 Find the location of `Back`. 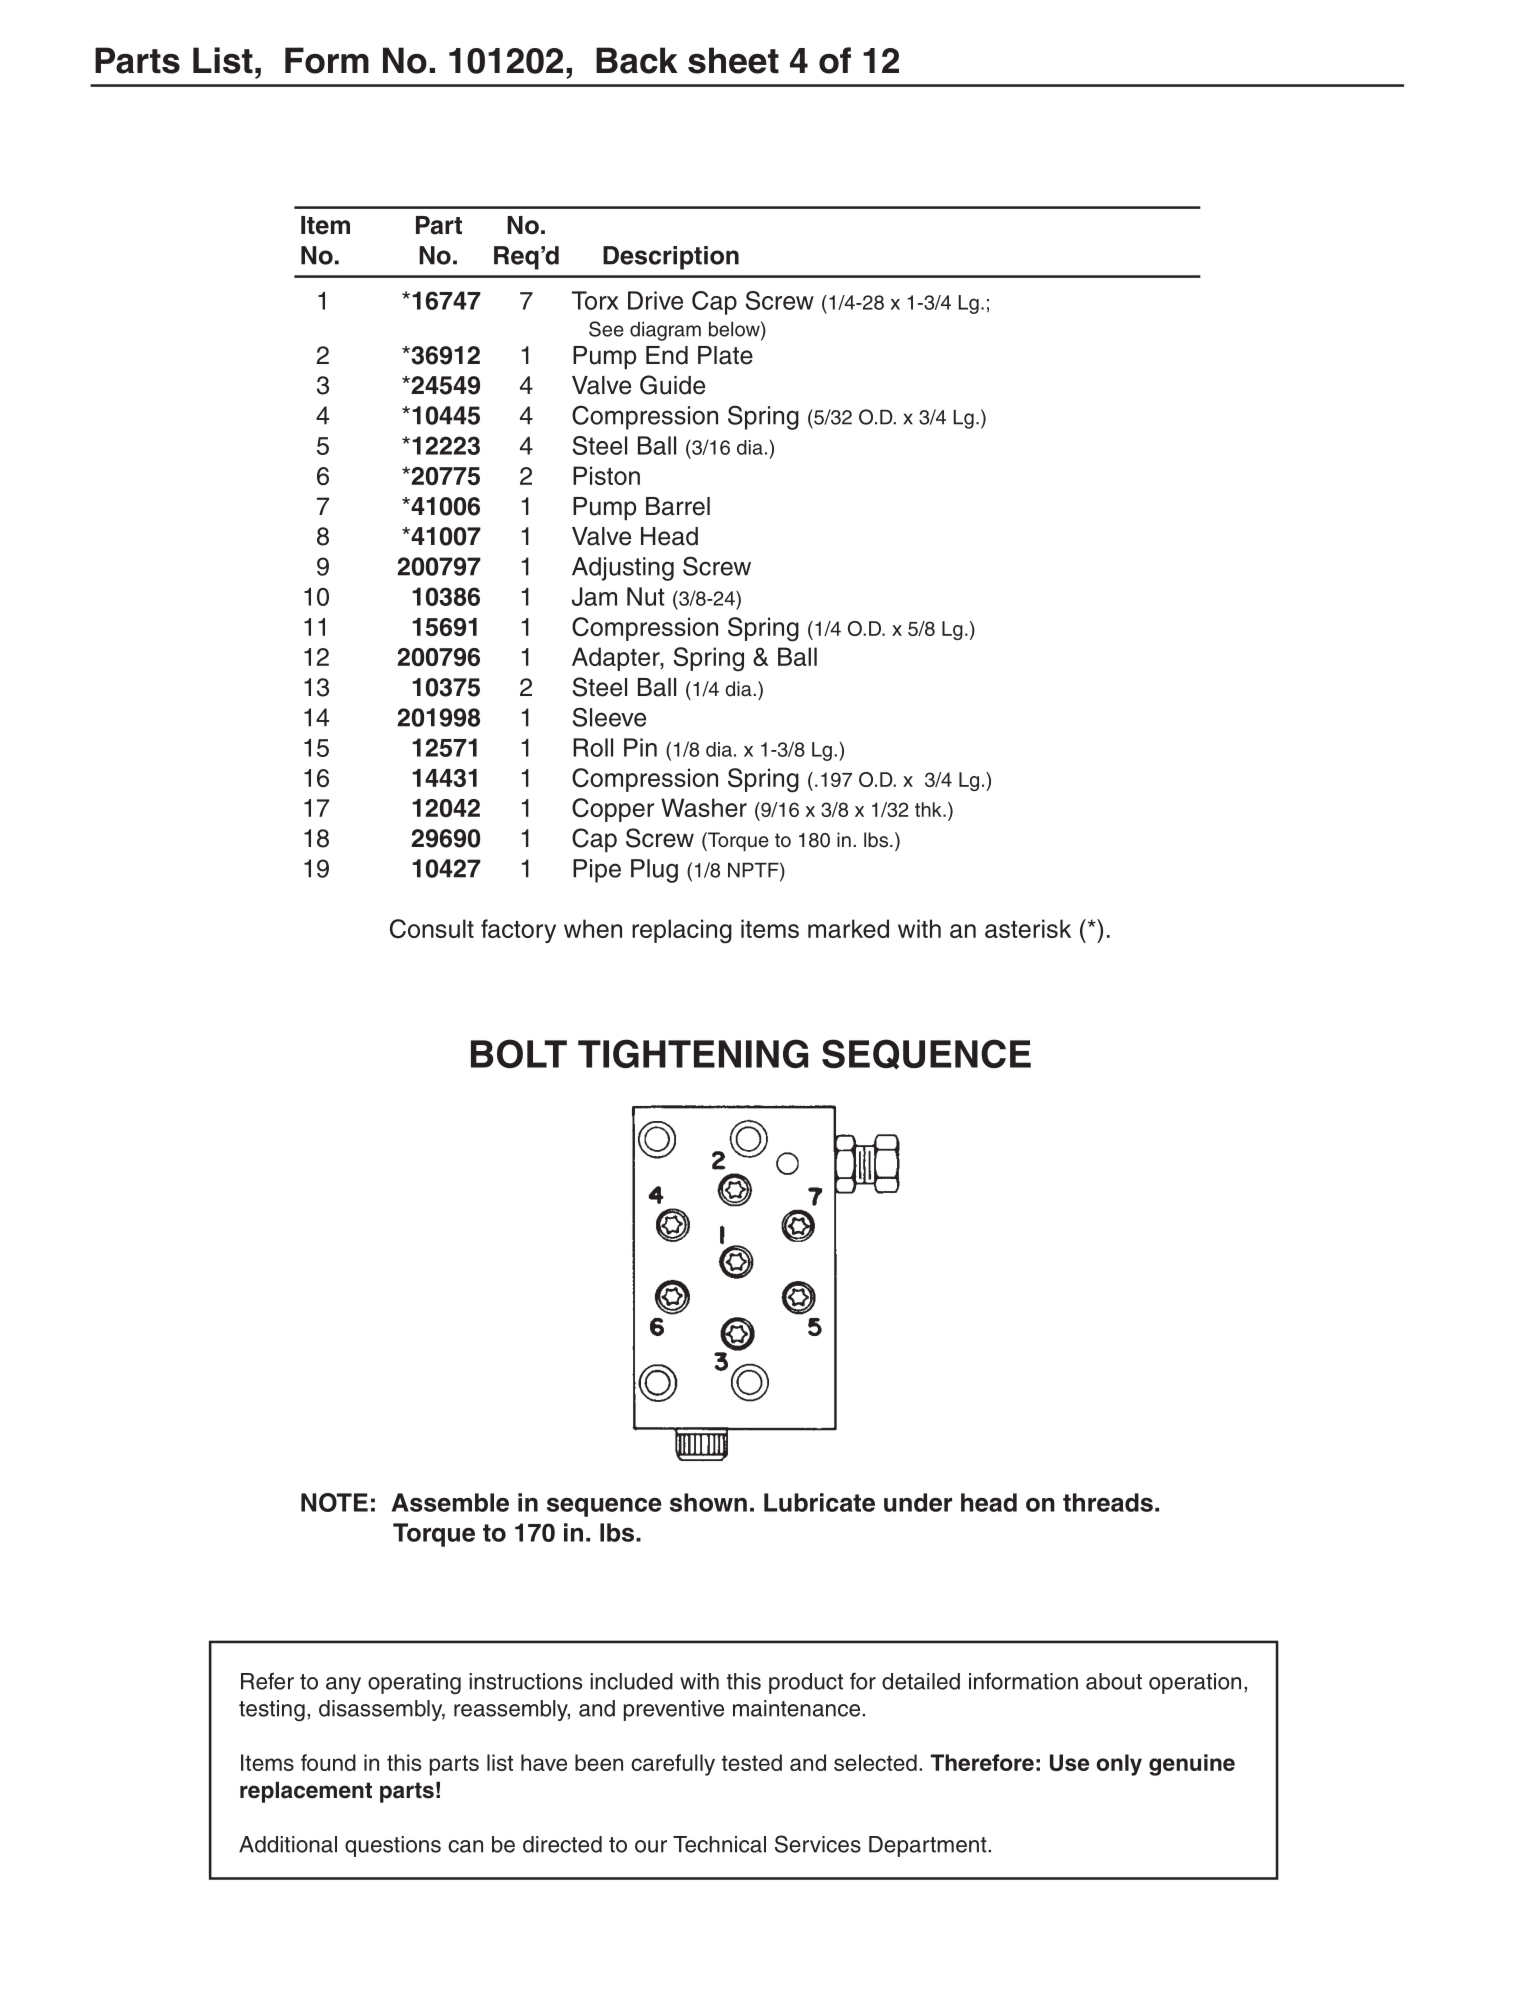

Back is located at coordinates (637, 60).
